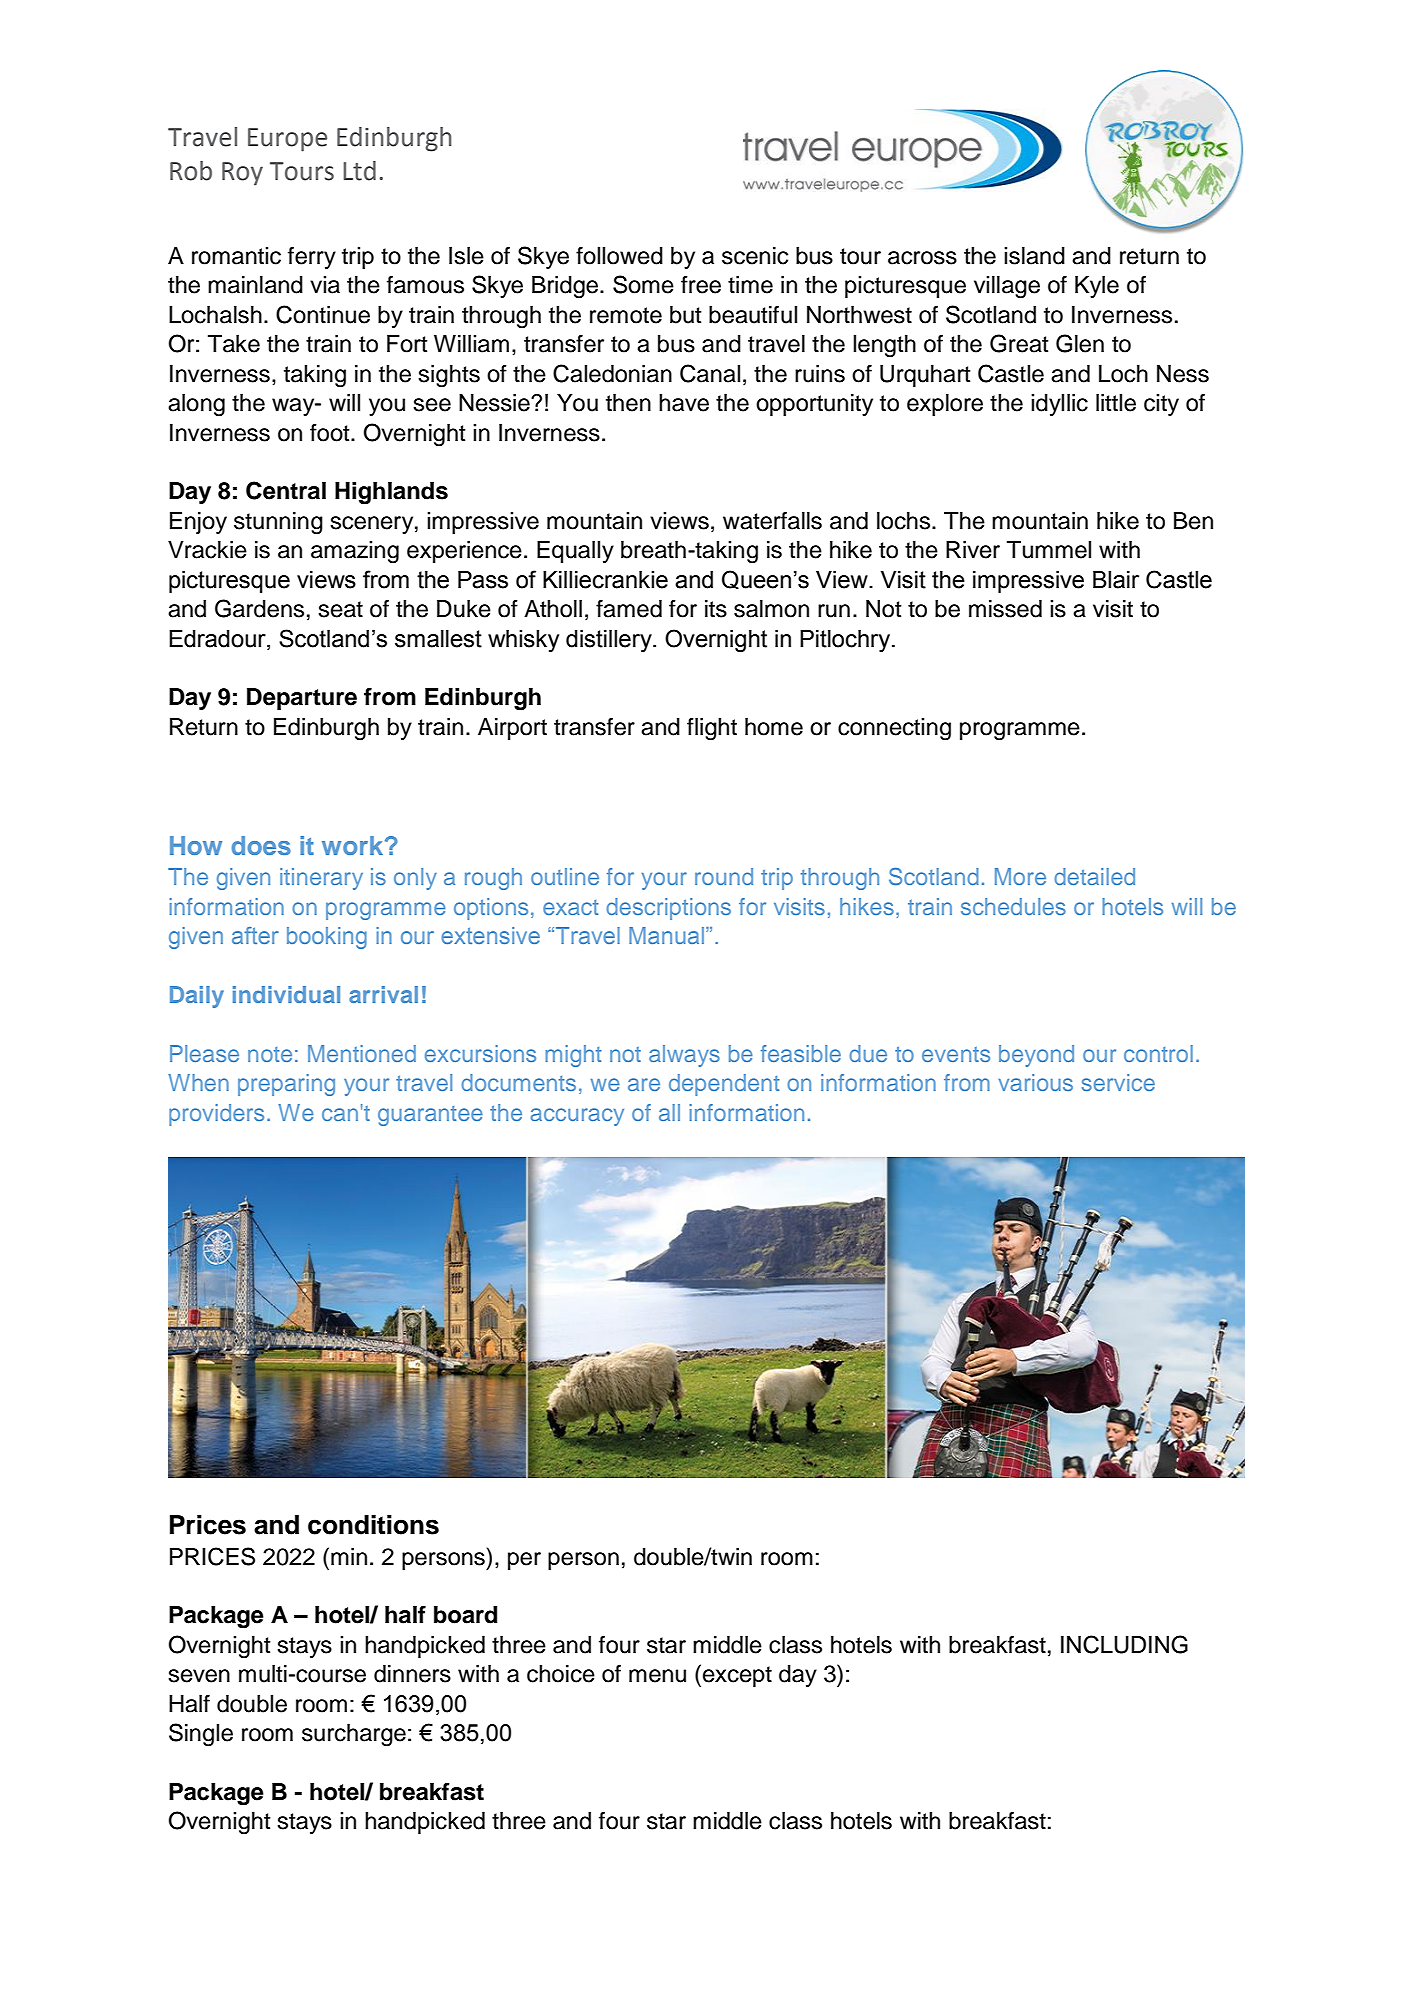 The height and width of the screenshot is (1998, 1413). What do you see at coordinates (755, 256) in the screenshot?
I see `scenic` at bounding box center [755, 256].
